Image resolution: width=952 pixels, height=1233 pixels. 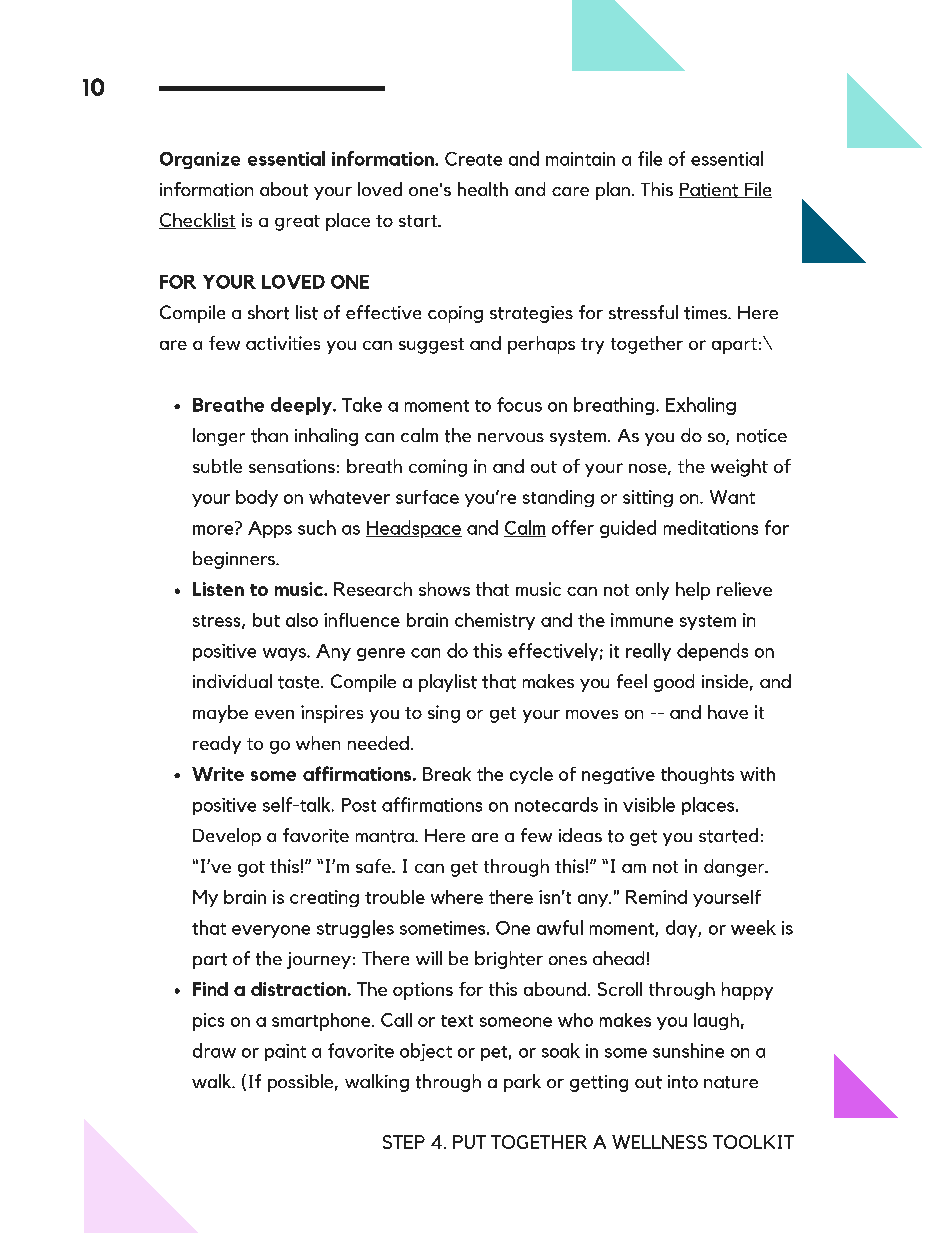 What do you see at coordinates (427, 497) in the screenshot?
I see `surface` at bounding box center [427, 497].
